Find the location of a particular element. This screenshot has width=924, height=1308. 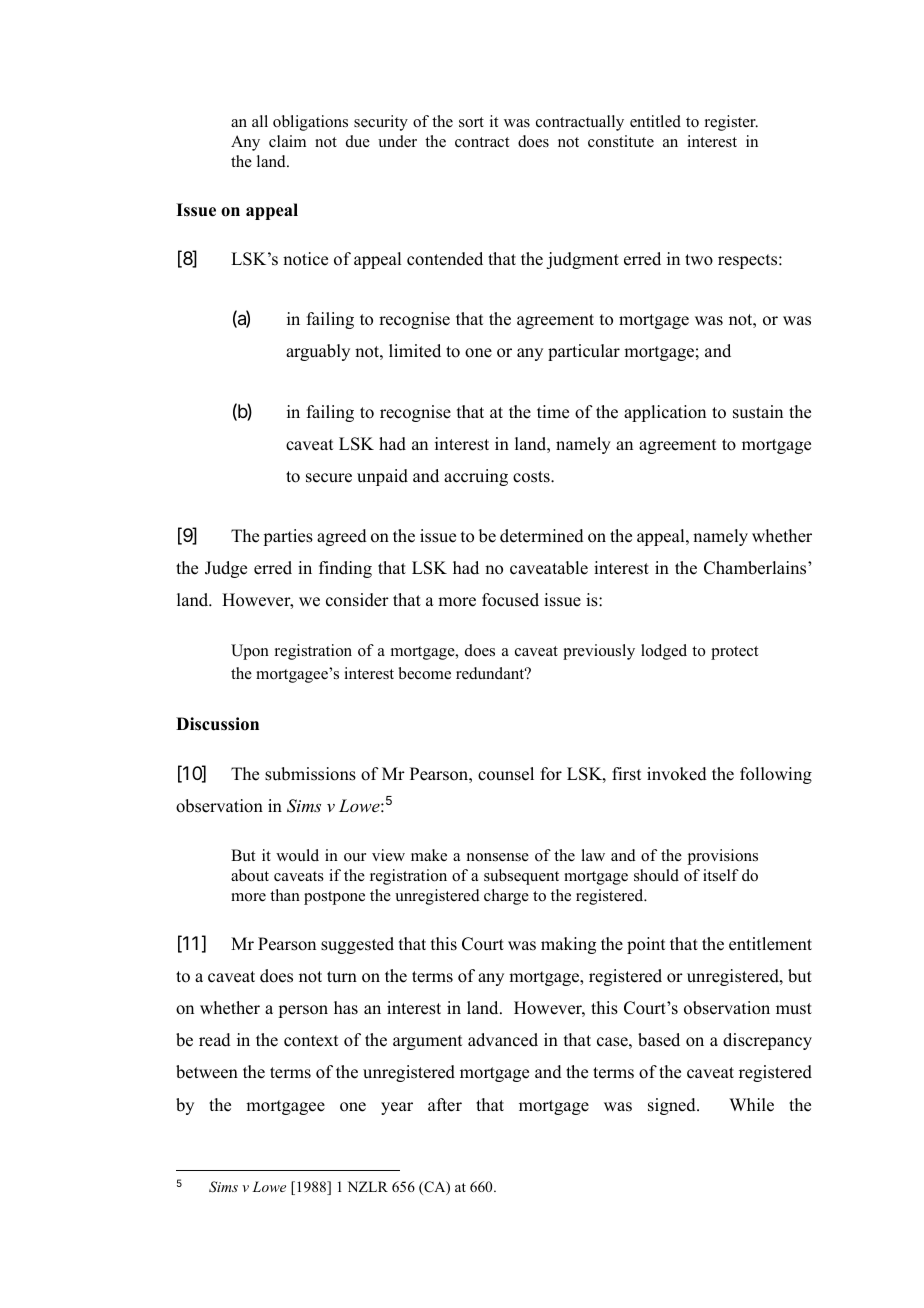

context is located at coordinates (311, 1041).
